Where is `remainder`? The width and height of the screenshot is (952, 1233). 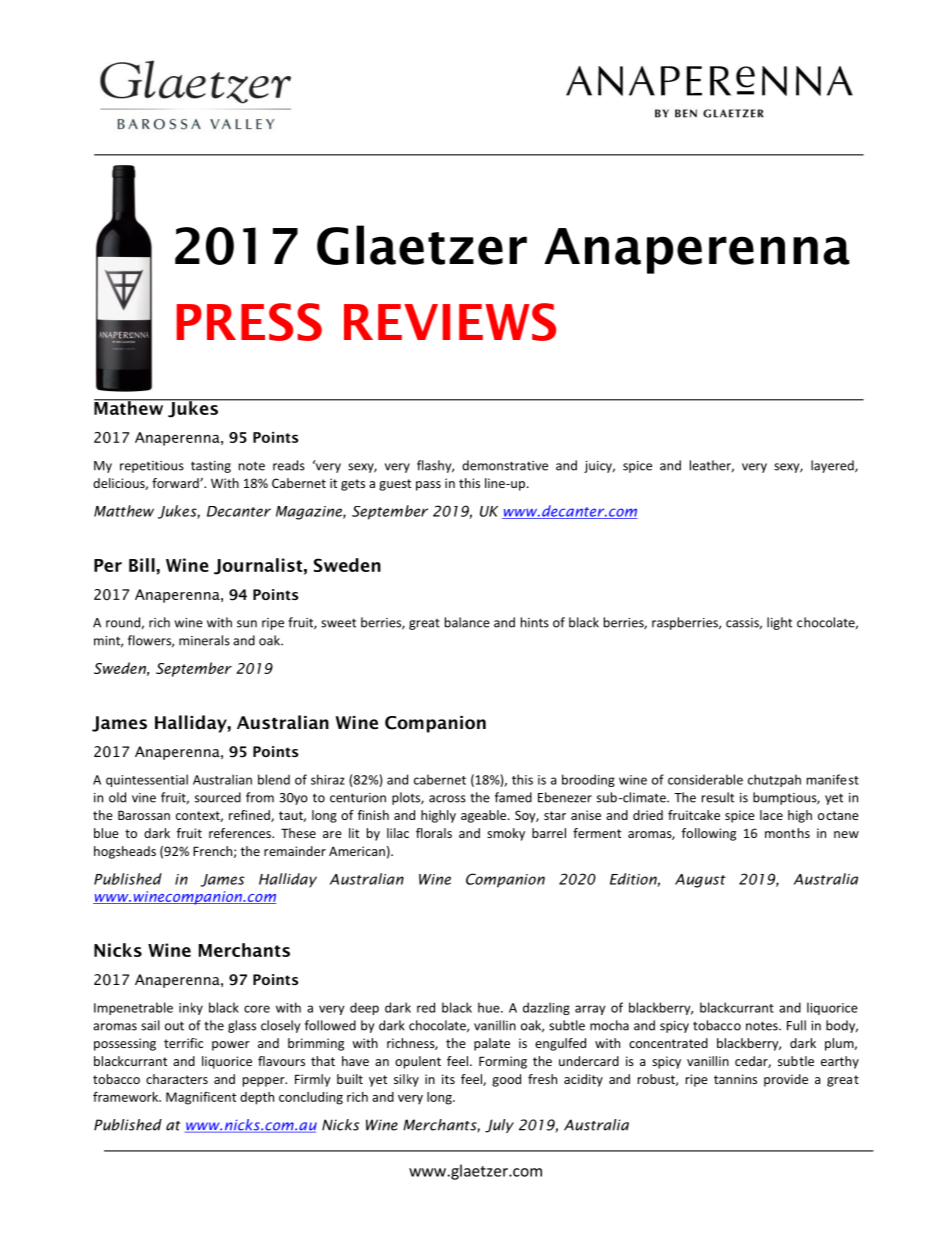
remainder is located at coordinates (295, 851).
